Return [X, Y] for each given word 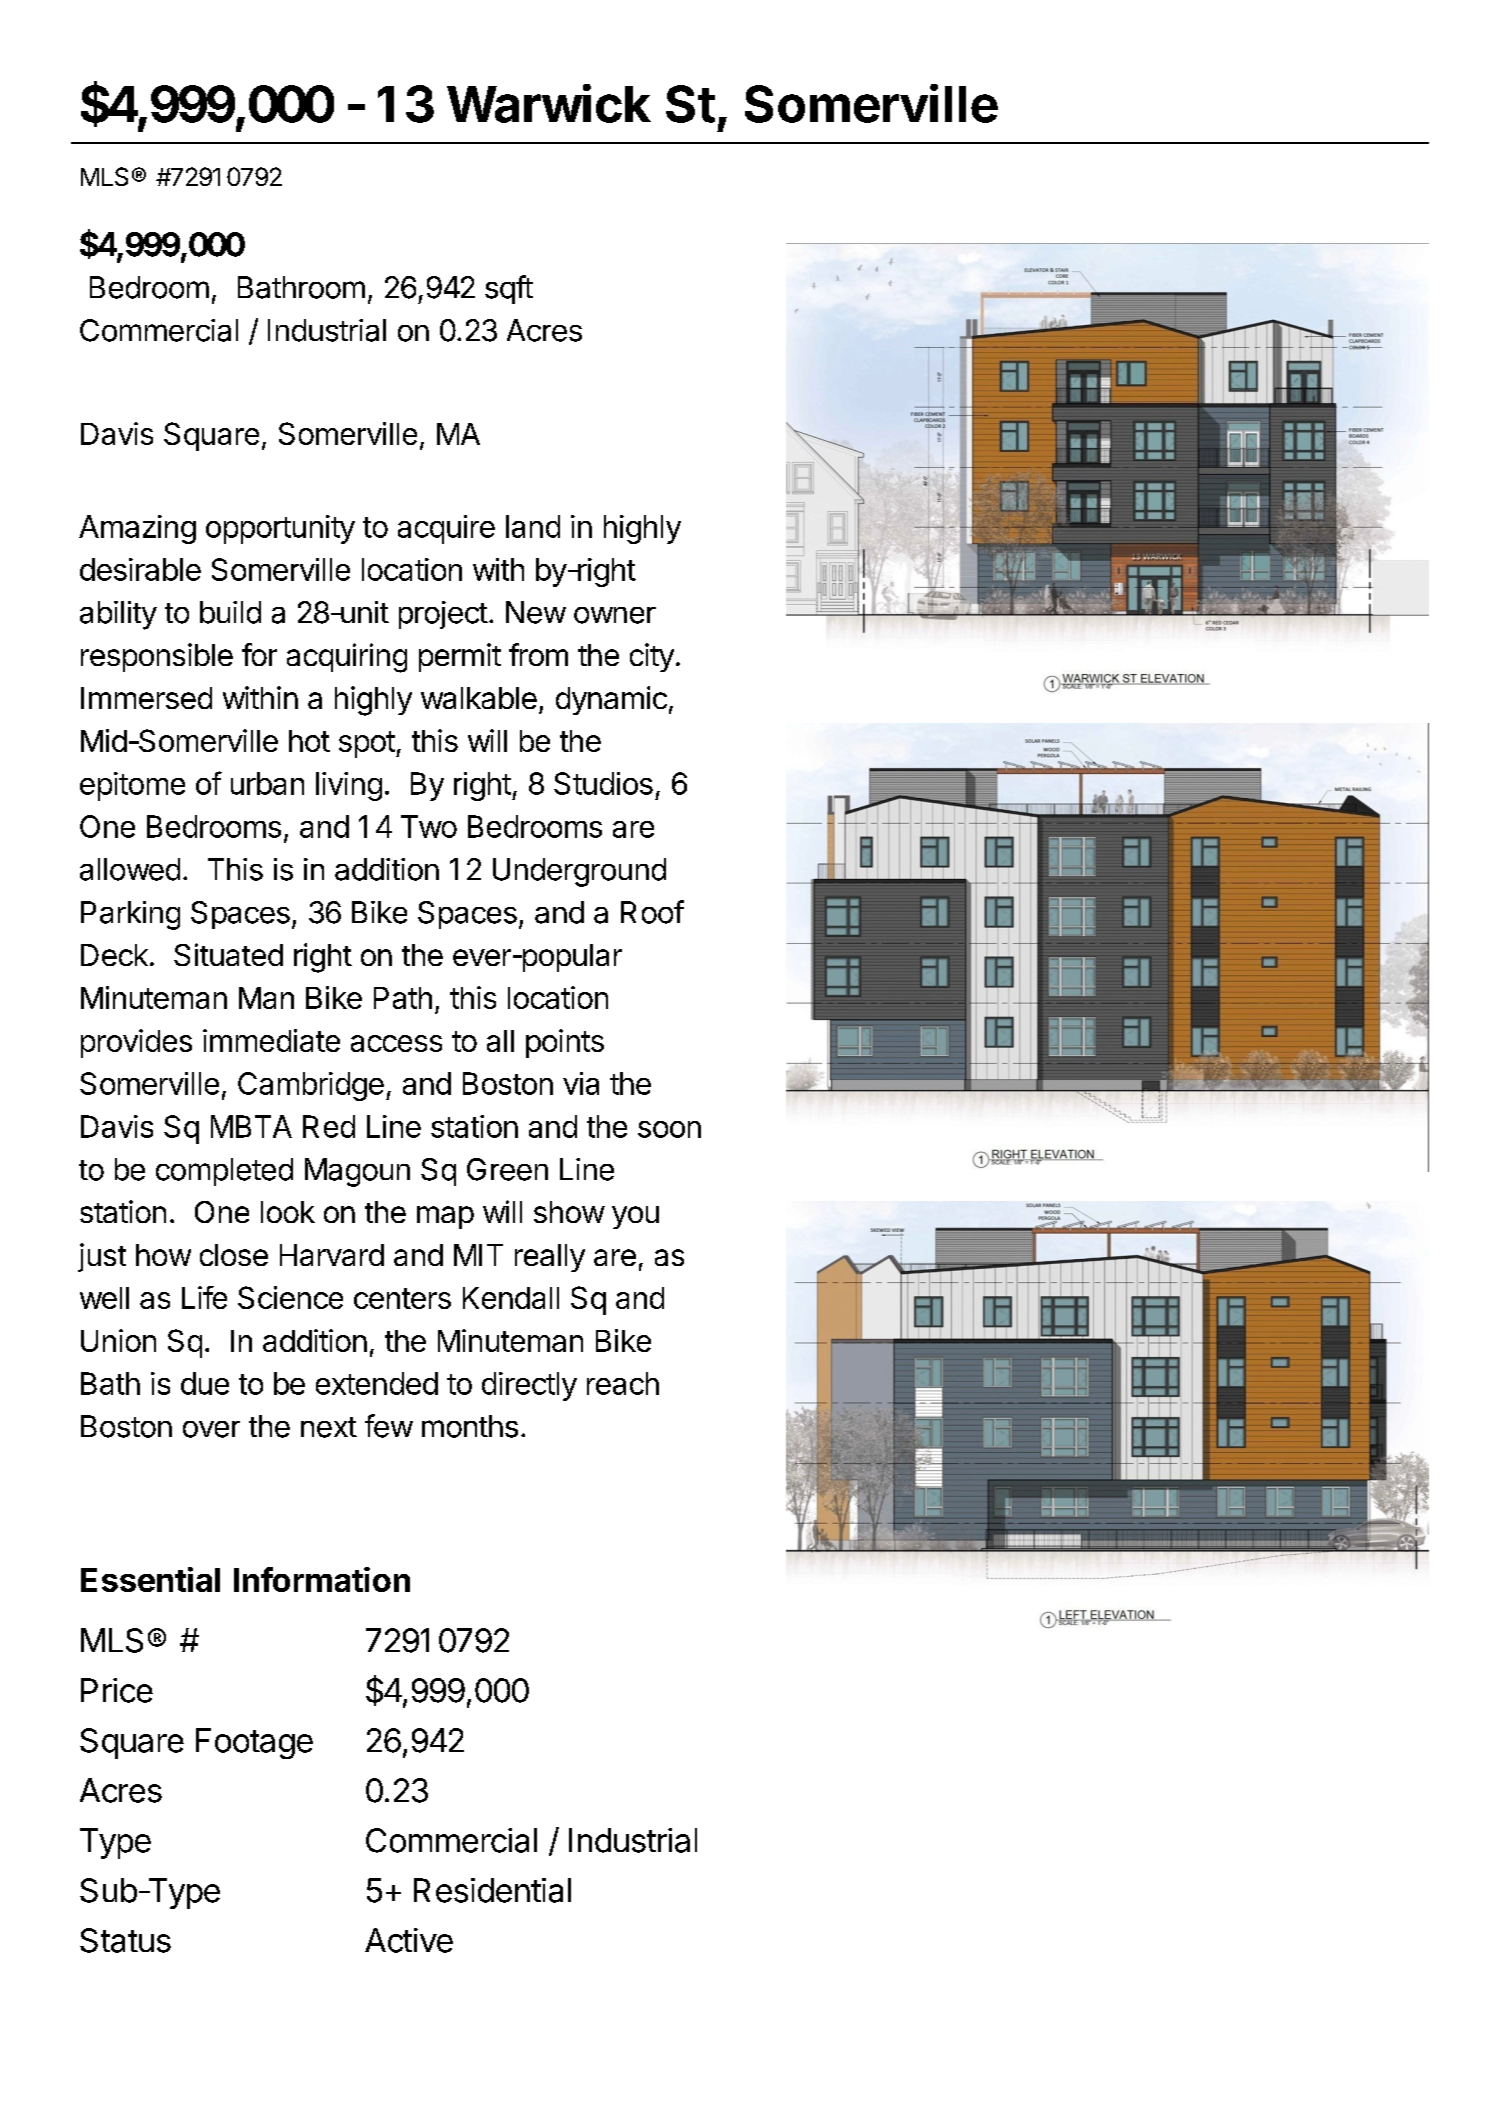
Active [409, 1940]
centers [402, 1298]
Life [204, 1297]
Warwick [549, 103]
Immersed [146, 698]
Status [125, 1940]
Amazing [137, 529]
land [533, 526]
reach [623, 1383]
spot [367, 744]
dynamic [611, 700]
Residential [492, 1890]
